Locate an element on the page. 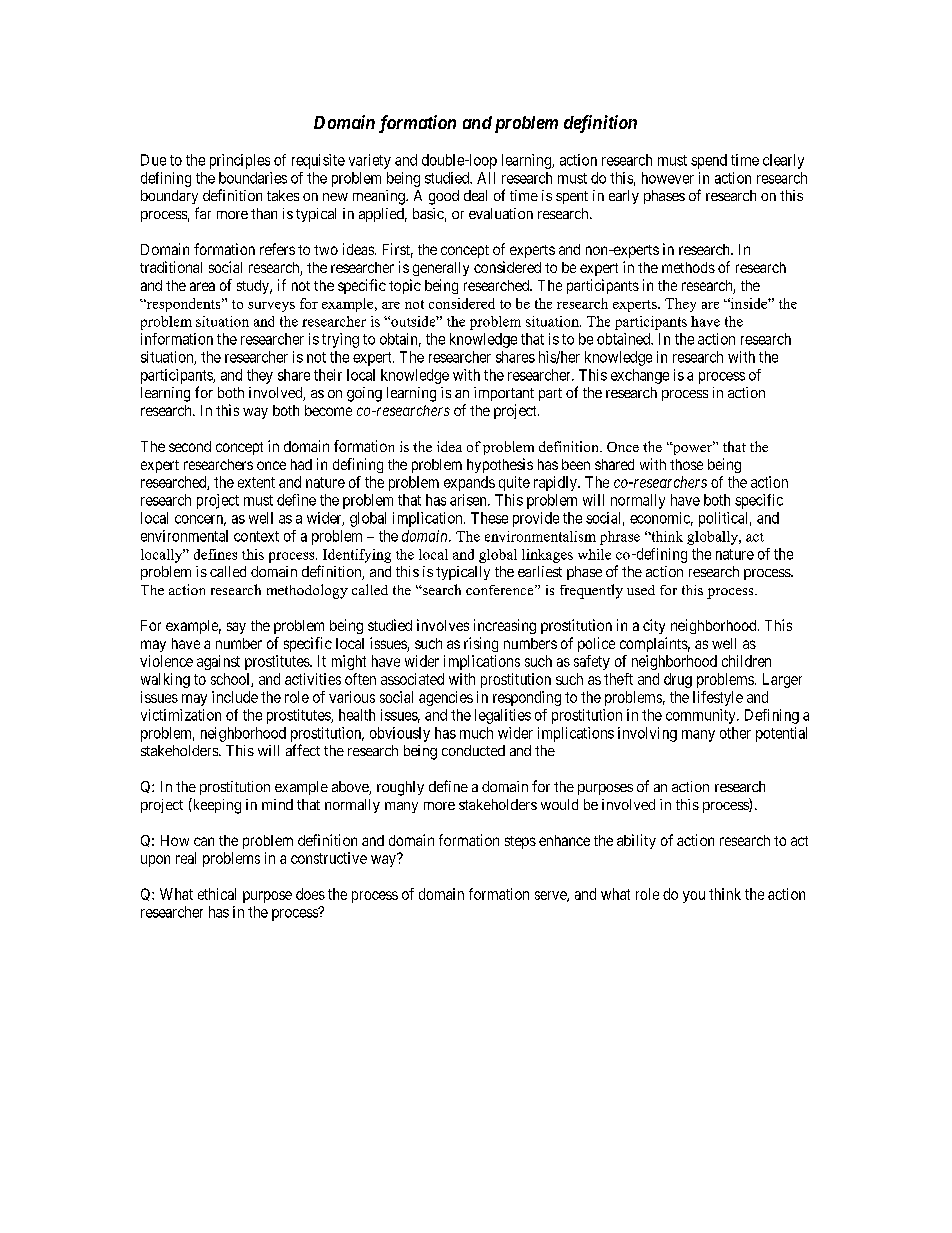 The height and width of the page is (1233, 952). ethical is located at coordinates (217, 894).
